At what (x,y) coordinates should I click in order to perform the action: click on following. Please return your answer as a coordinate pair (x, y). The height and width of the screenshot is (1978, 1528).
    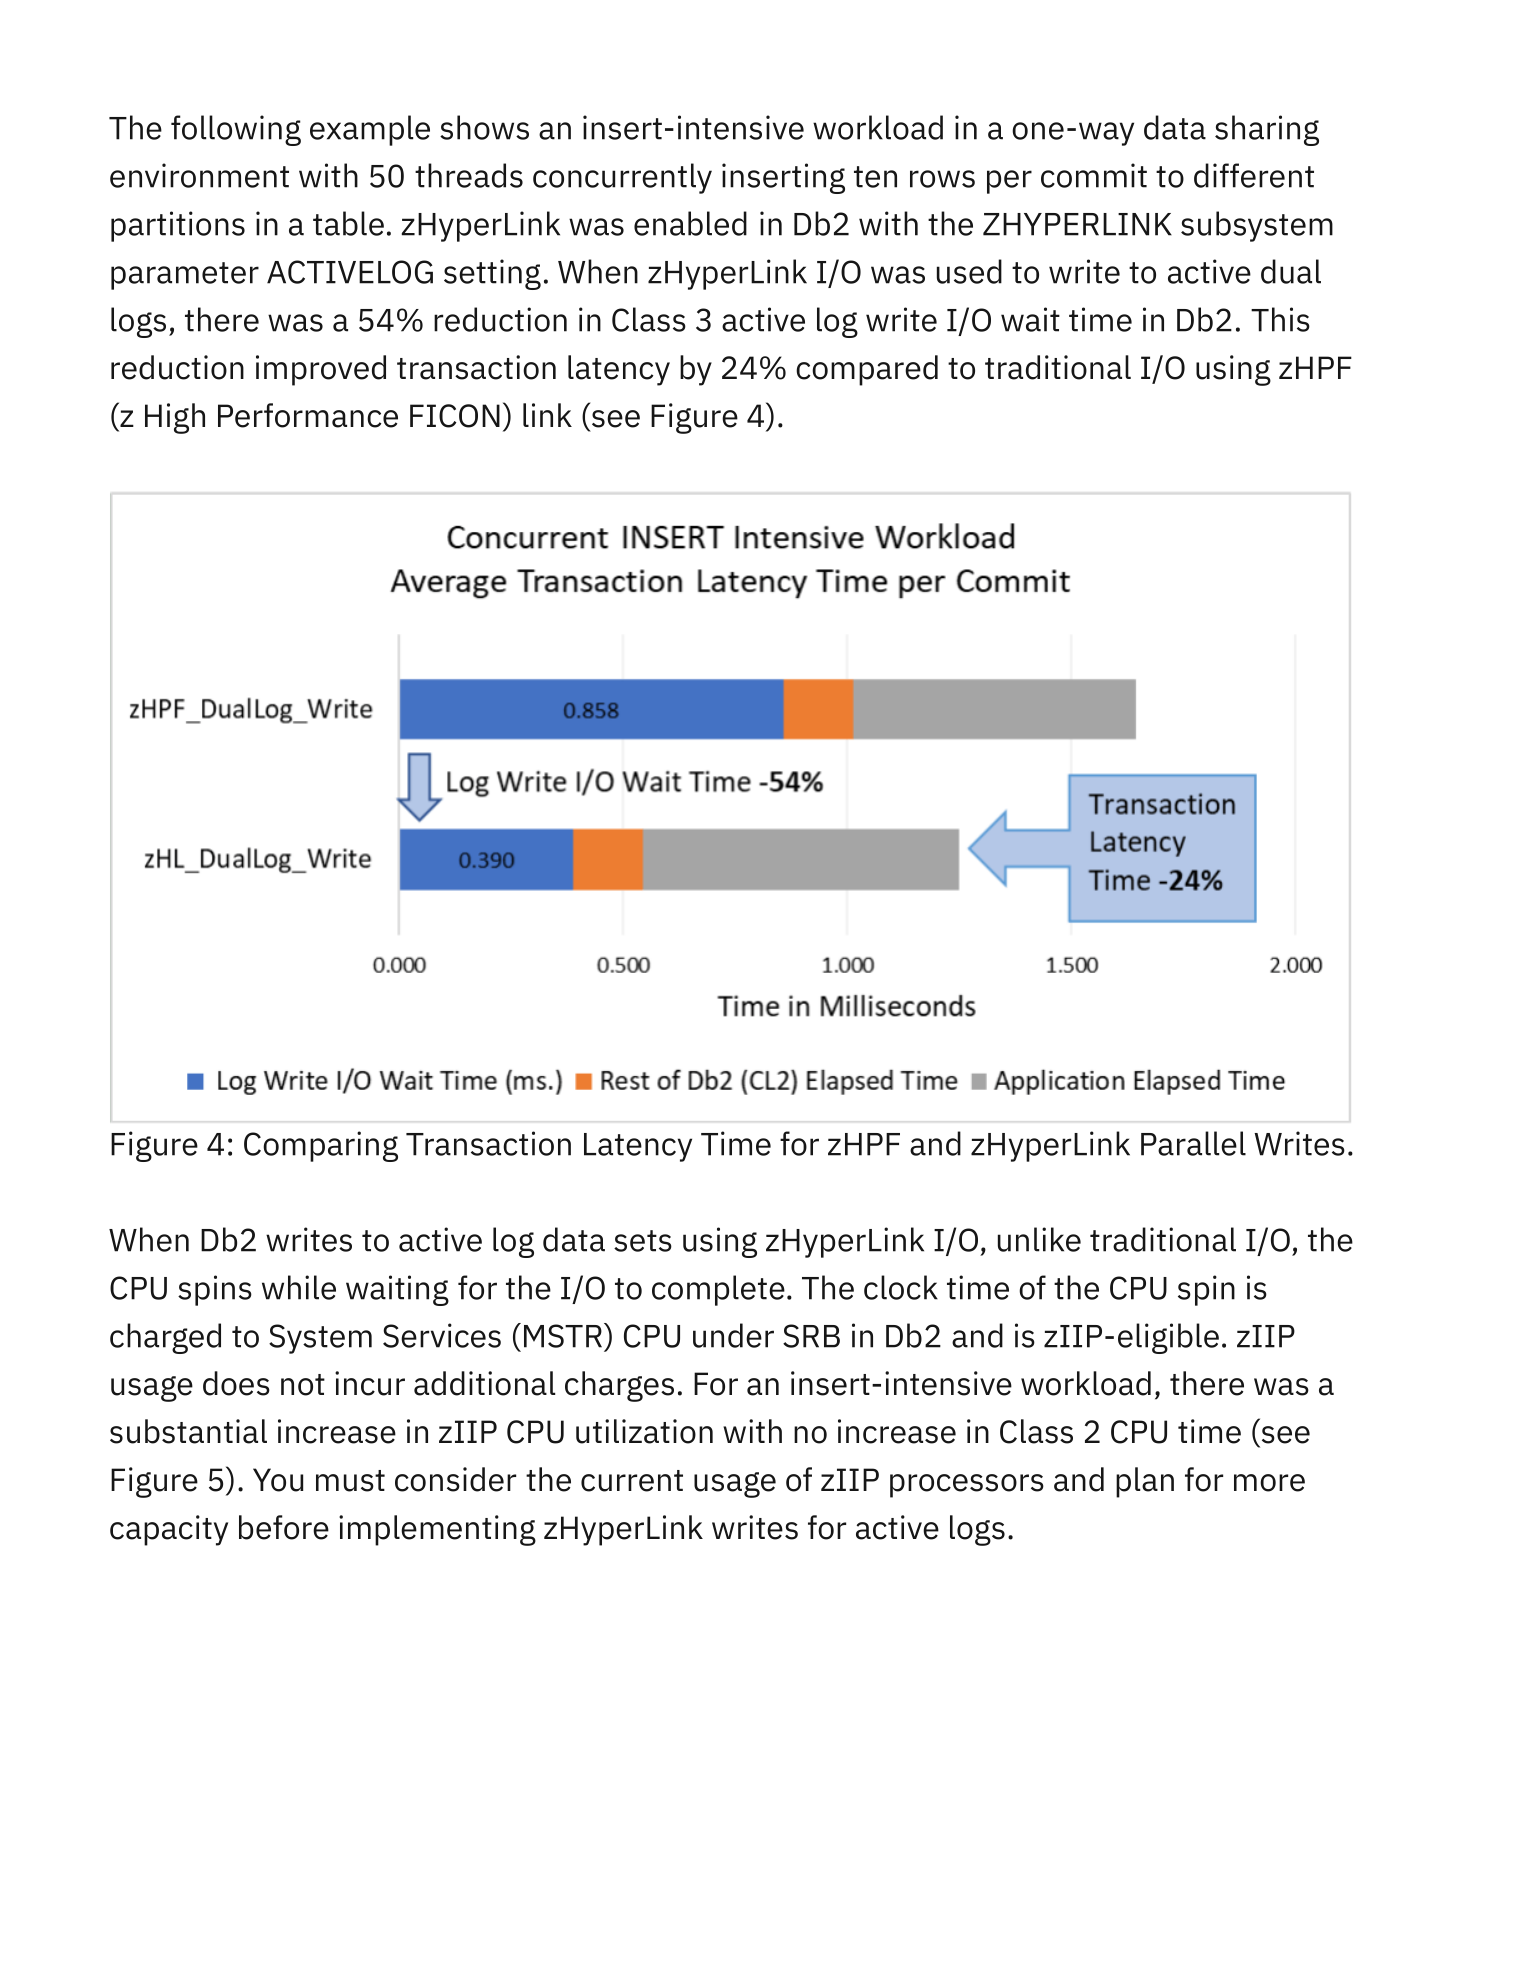
    Looking at the image, I should click on (236, 130).
